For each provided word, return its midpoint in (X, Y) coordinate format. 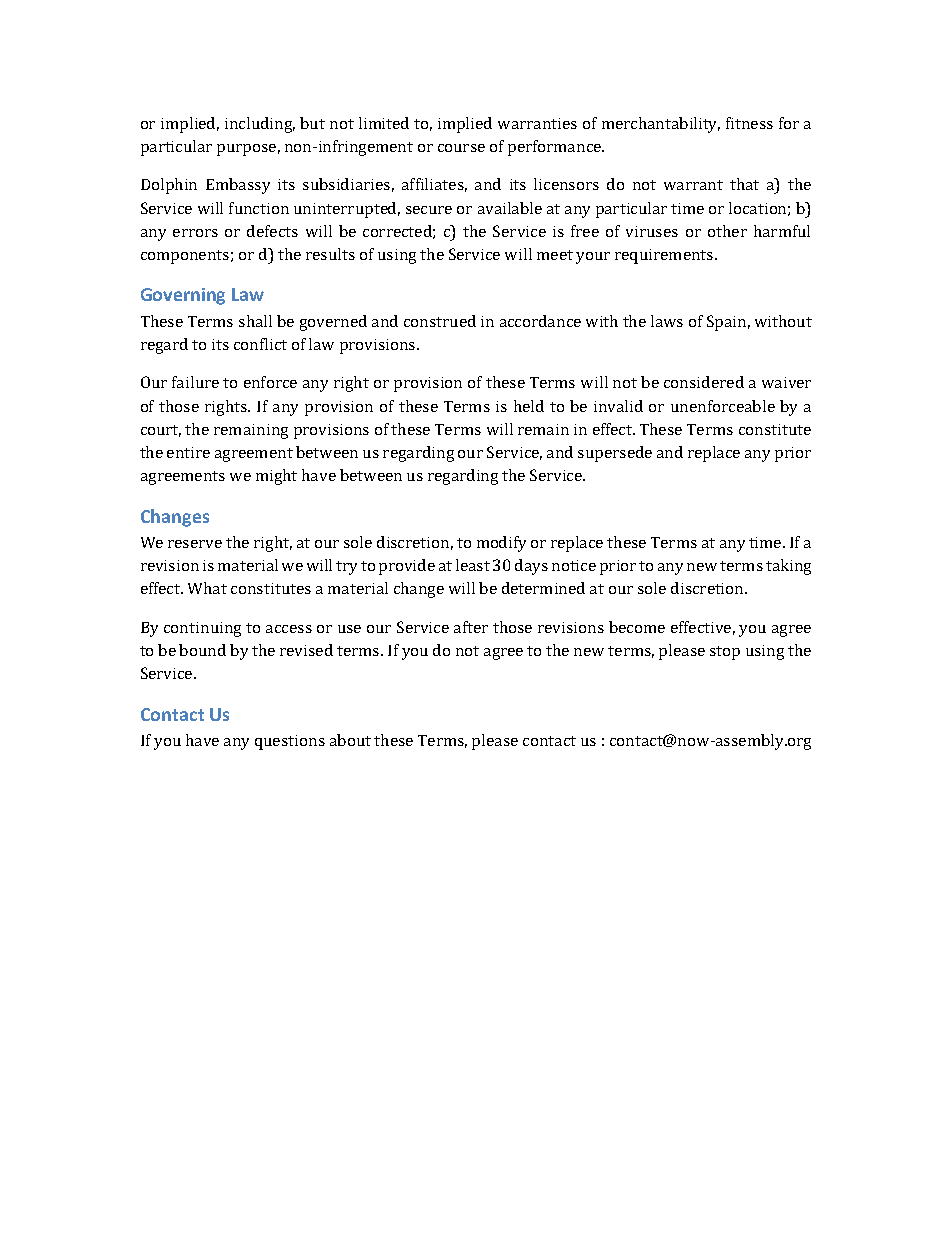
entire (188, 452)
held (529, 406)
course (461, 148)
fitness (749, 123)
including (260, 125)
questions (290, 742)
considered (704, 382)
